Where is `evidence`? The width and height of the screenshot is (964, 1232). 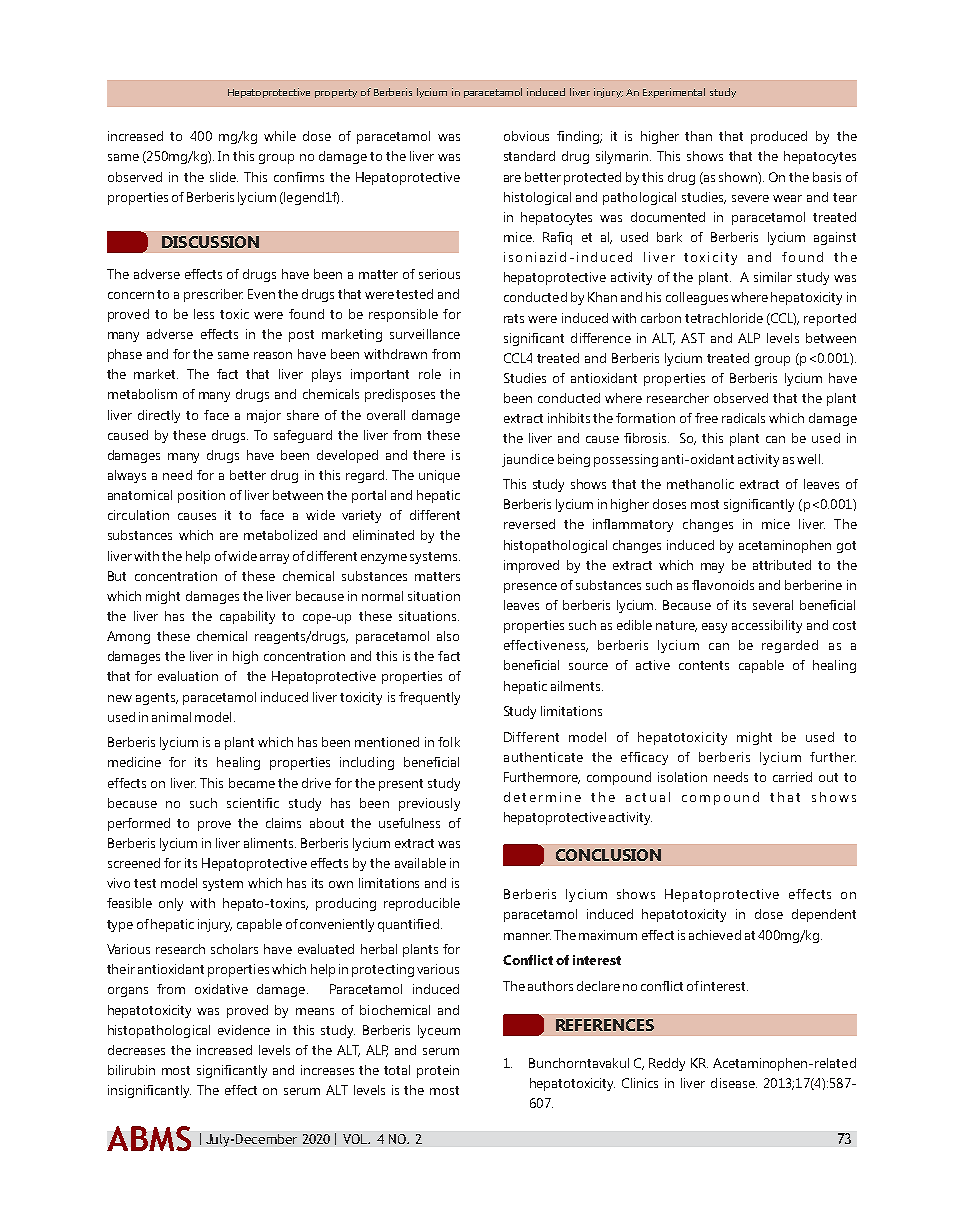 evidence is located at coordinates (244, 1030).
